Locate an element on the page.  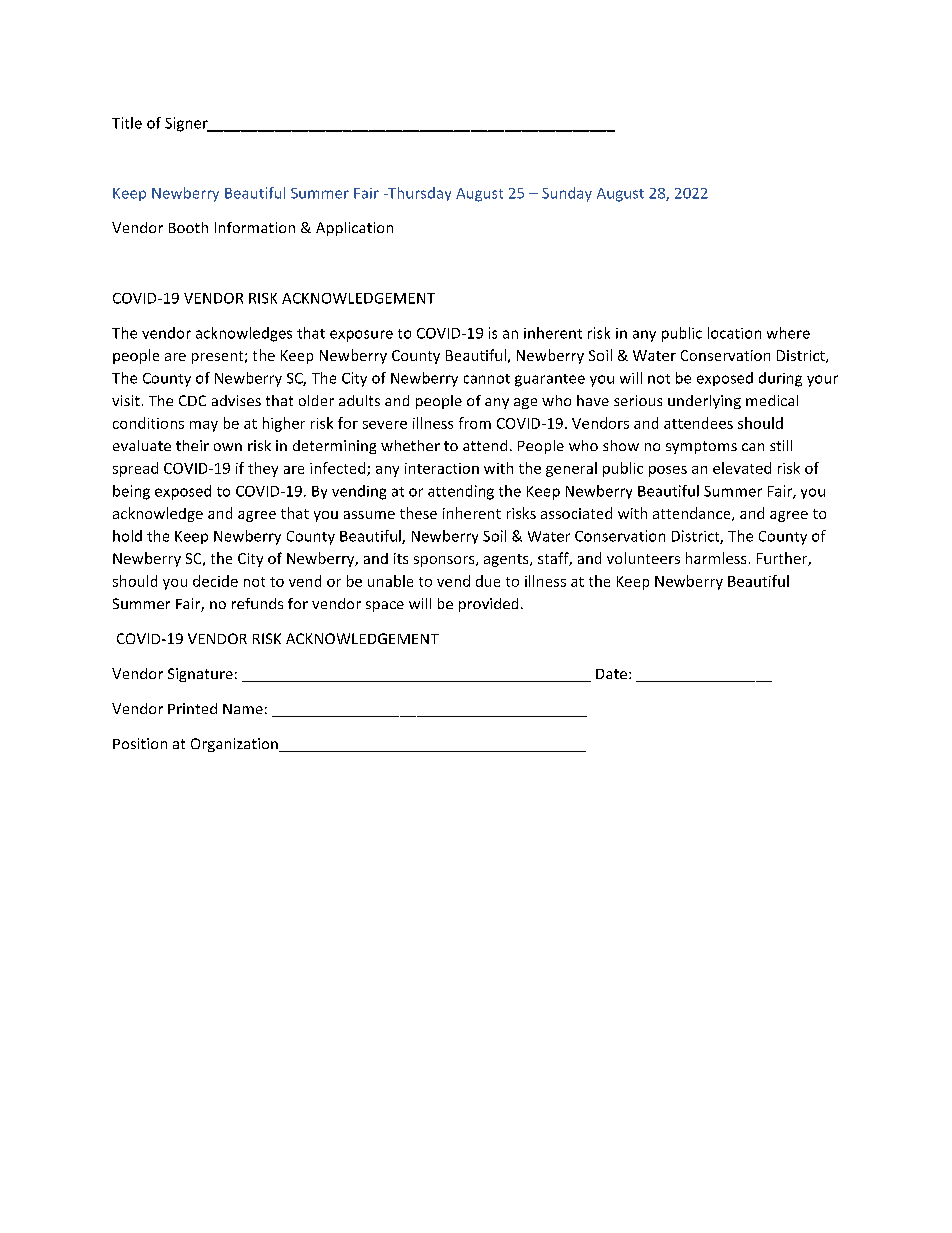
location is located at coordinates (734, 333).
